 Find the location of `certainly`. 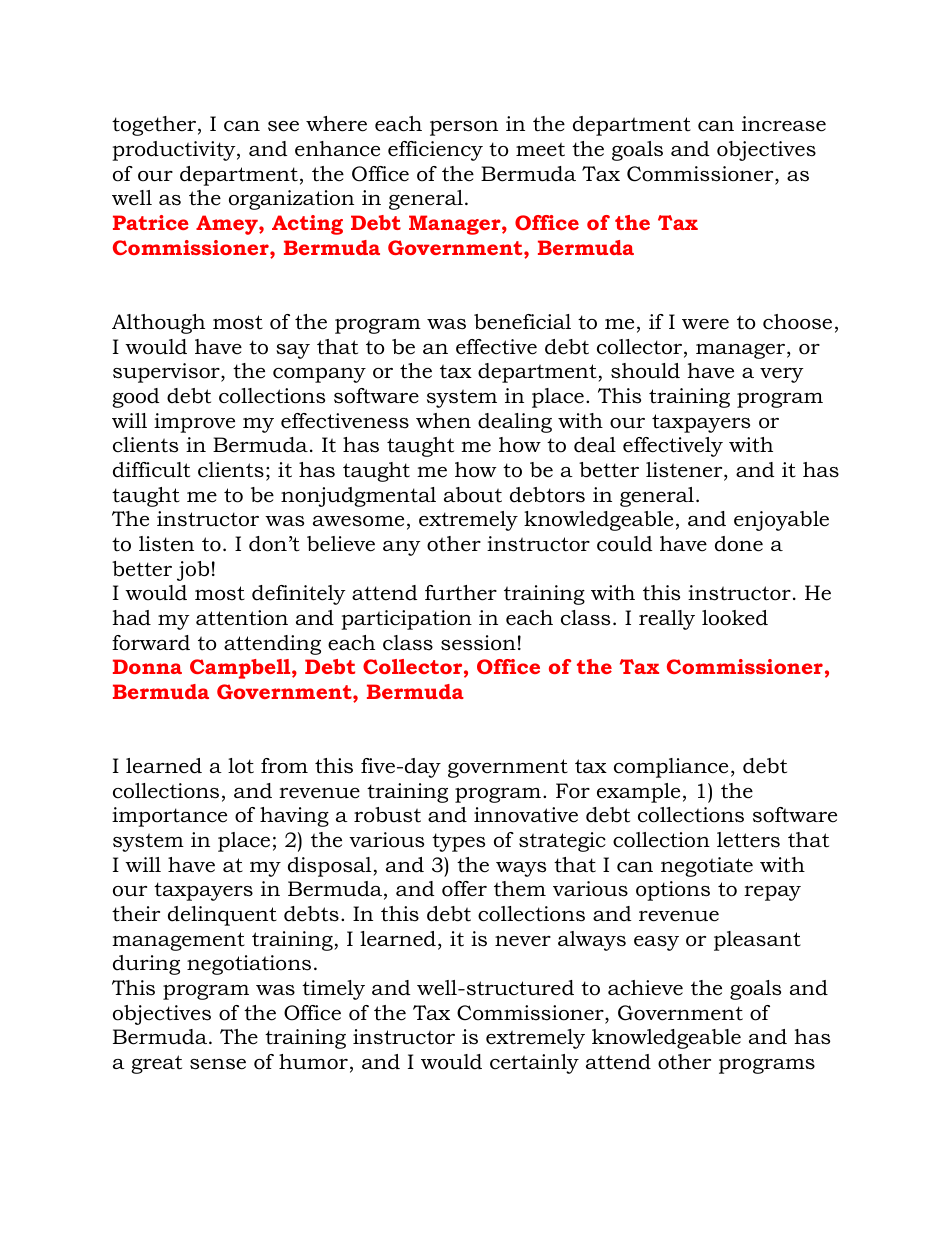

certainly is located at coordinates (534, 1064).
